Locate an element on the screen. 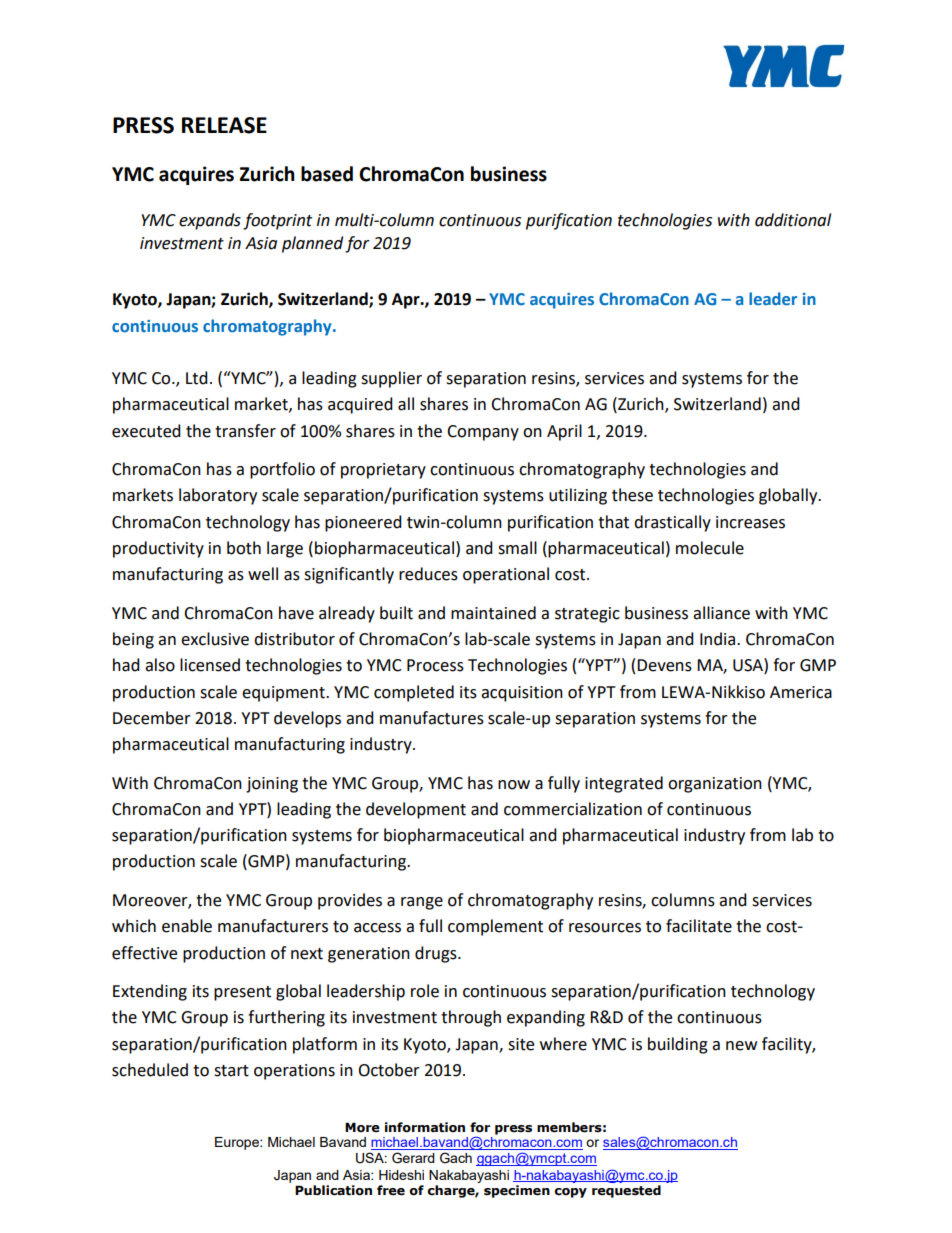 The width and height of the screenshot is (952, 1233). complement is located at coordinates (495, 927).
